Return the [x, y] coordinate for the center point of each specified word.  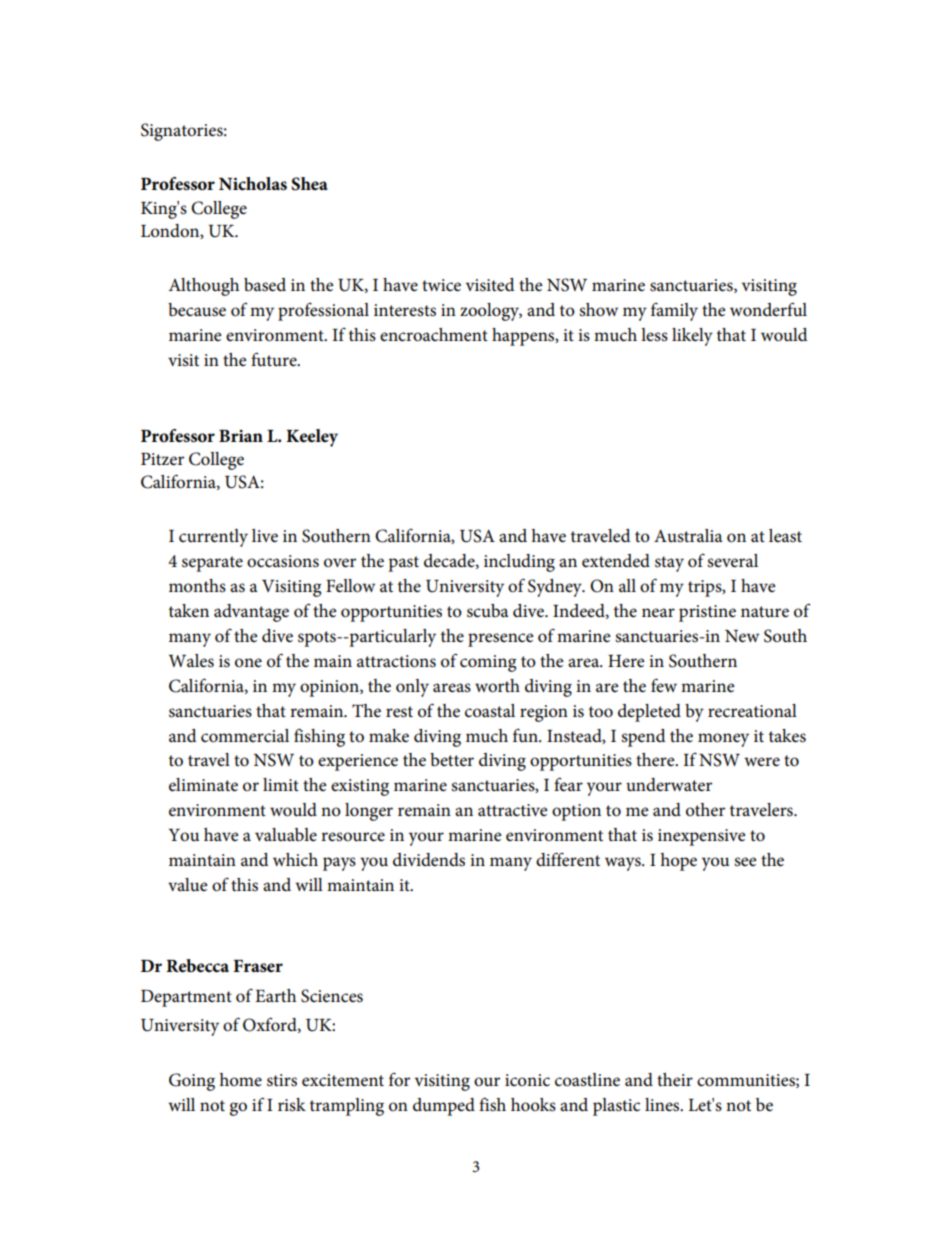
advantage [251, 613]
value [188, 884]
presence [501, 640]
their [675, 1079]
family [674, 312]
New [742, 636]
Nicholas [253, 184]
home [240, 1080]
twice [441, 285]
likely [692, 337]
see [745, 862]
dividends [429, 860]
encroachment [434, 335]
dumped [444, 1107]
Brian [241, 436]
